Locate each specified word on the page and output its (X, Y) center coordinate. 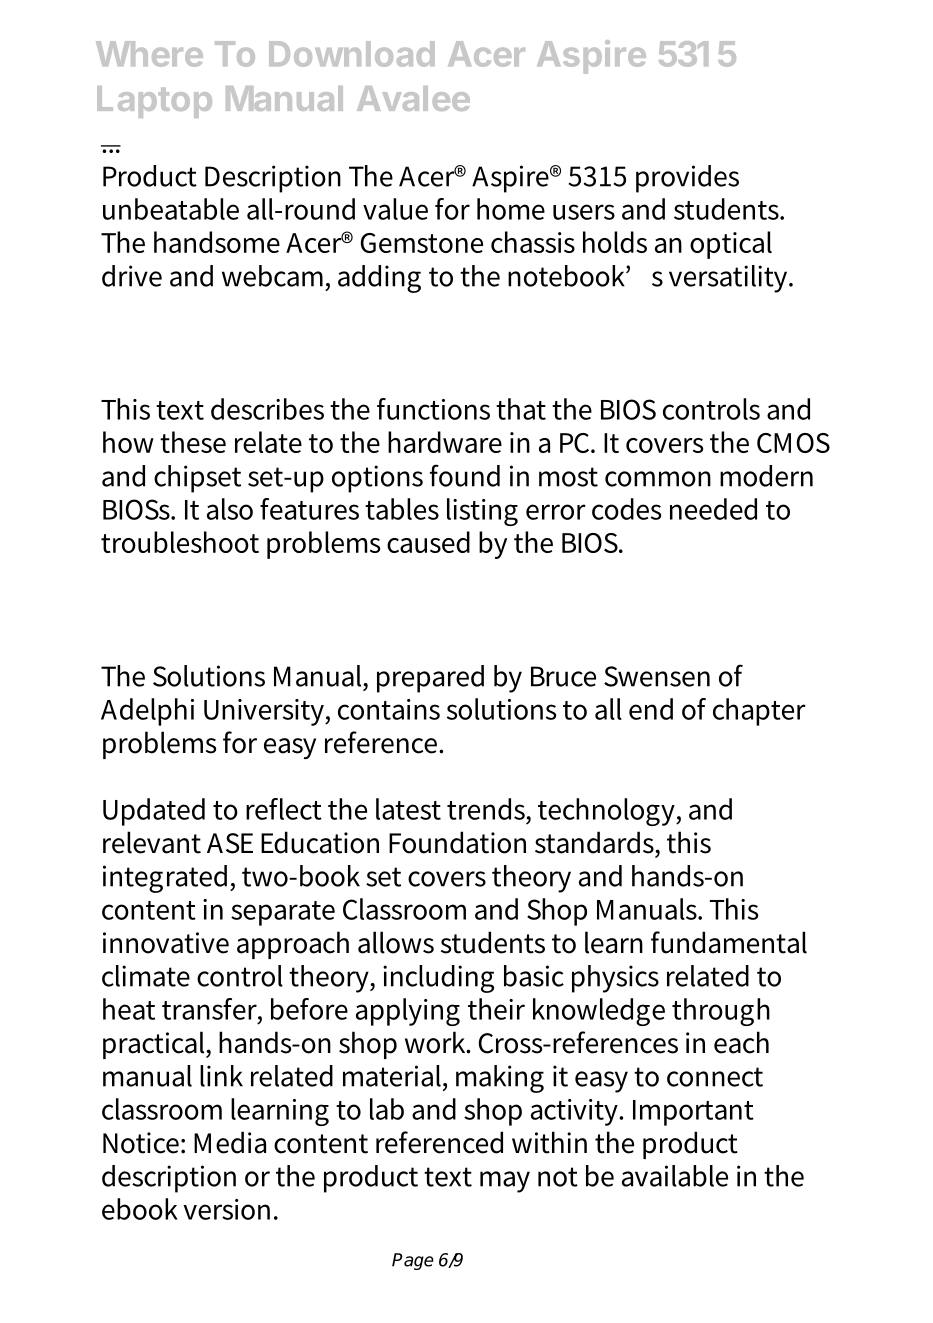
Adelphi (147, 712)
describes (267, 409)
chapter (759, 712)
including (438, 979)
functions (433, 409)
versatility (730, 279)
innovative (166, 943)
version (226, 1209)
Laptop (154, 102)
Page (413, 1261)
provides (687, 179)
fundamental (729, 942)
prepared (430, 679)
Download (352, 54)
